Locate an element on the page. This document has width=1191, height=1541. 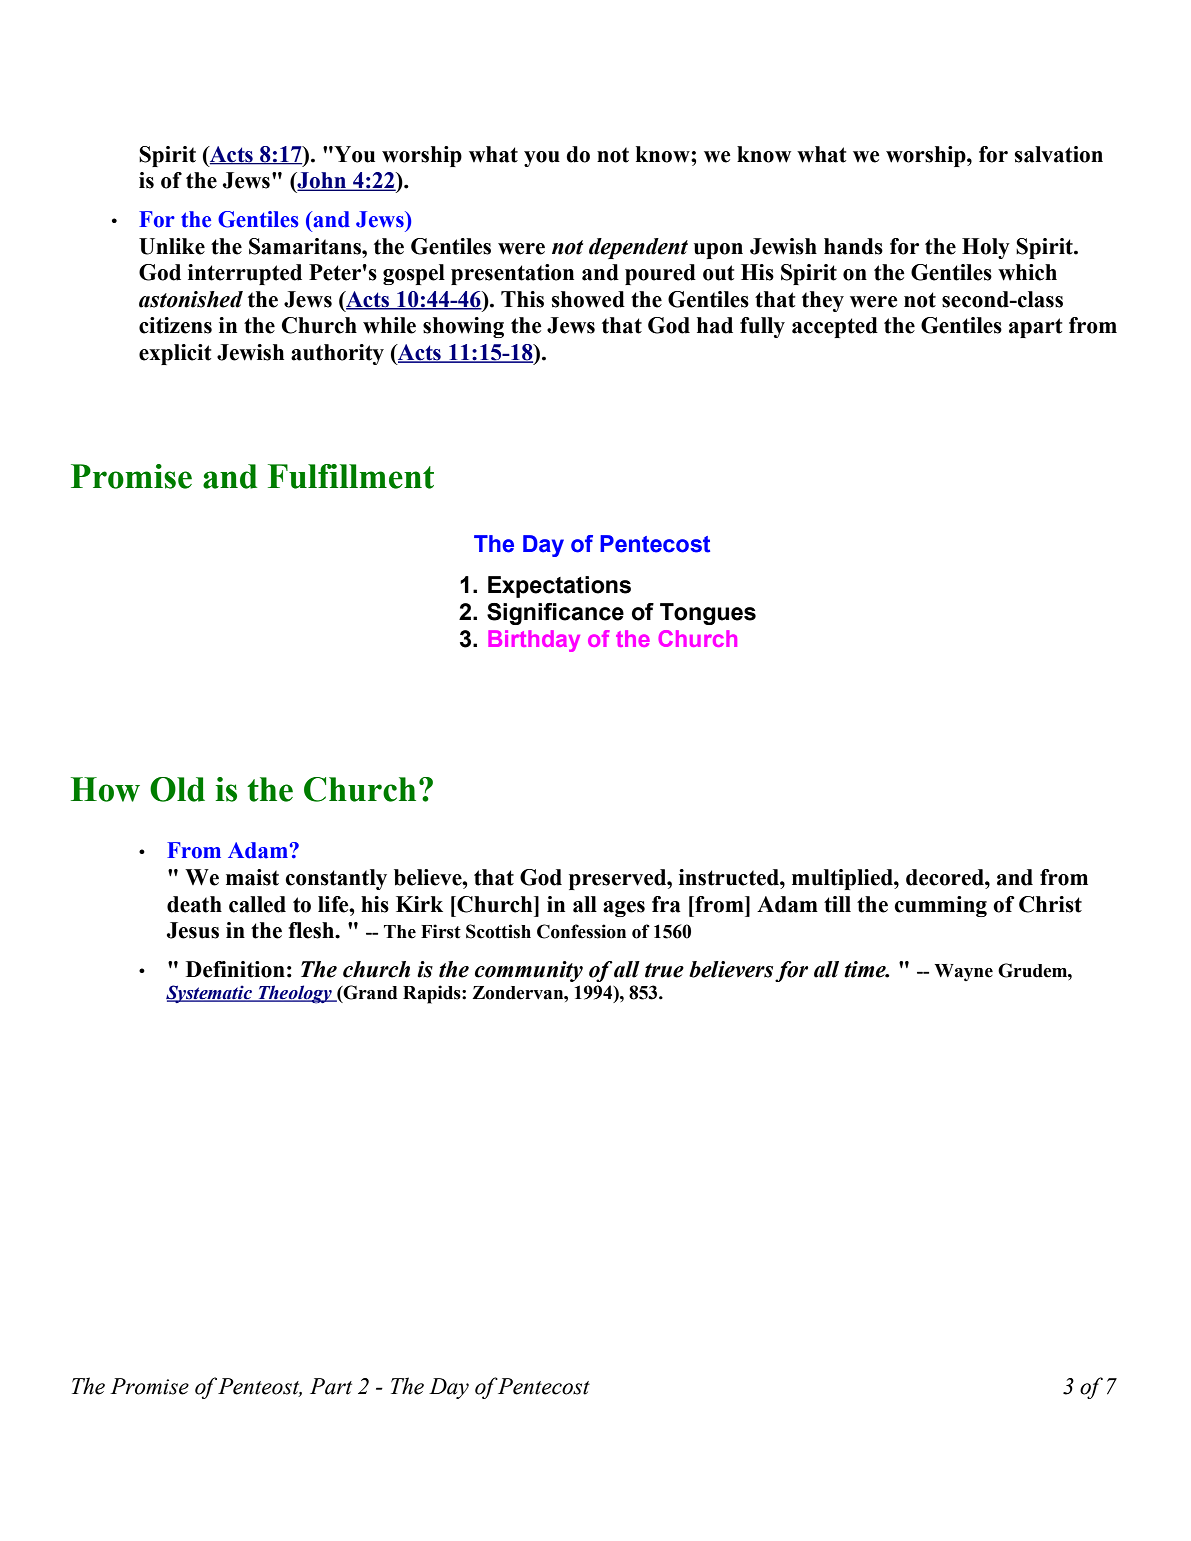
salvation is located at coordinates (1059, 154).
